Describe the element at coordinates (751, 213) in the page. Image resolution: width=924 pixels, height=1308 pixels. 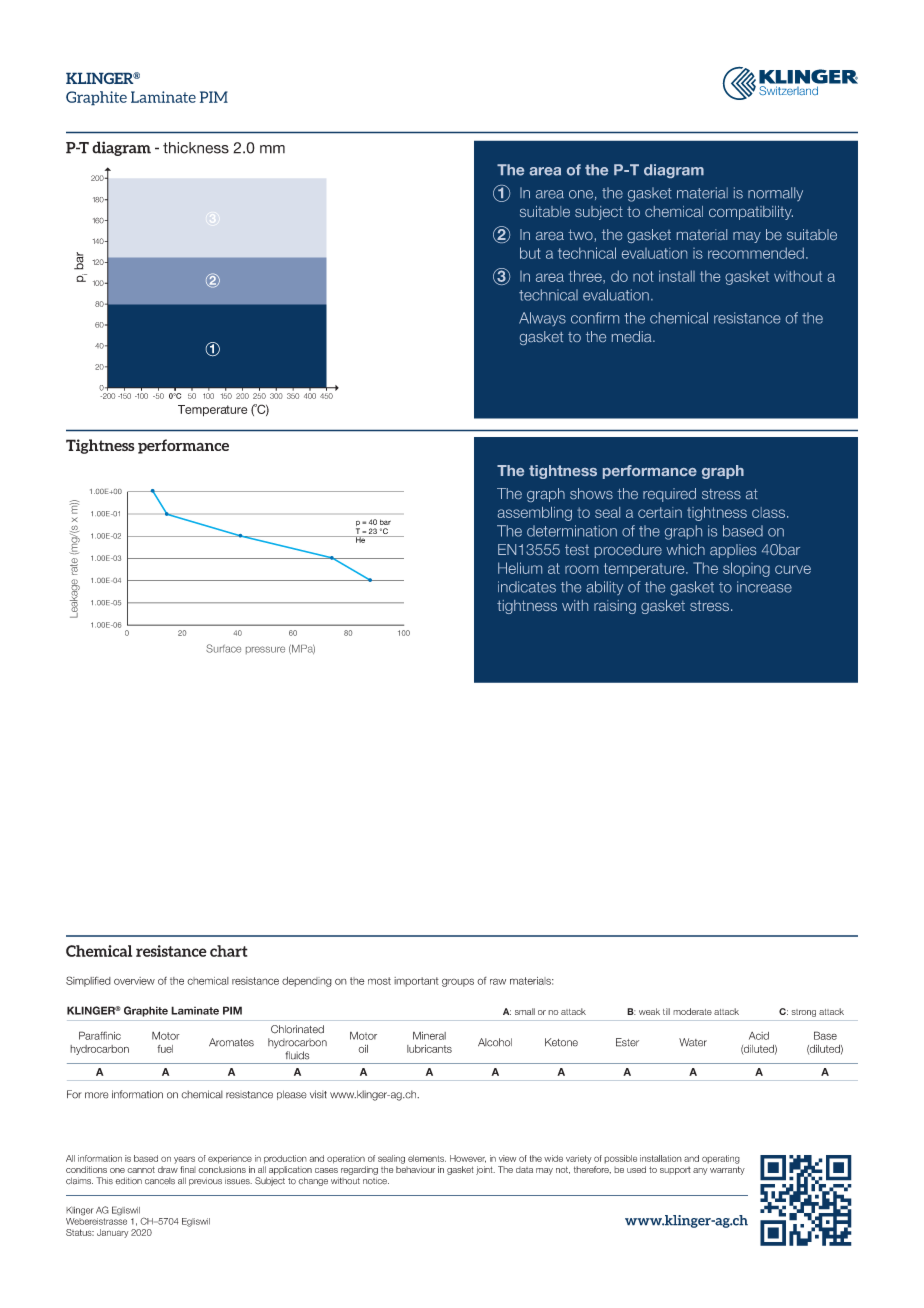
I see `compatibility` at that location.
